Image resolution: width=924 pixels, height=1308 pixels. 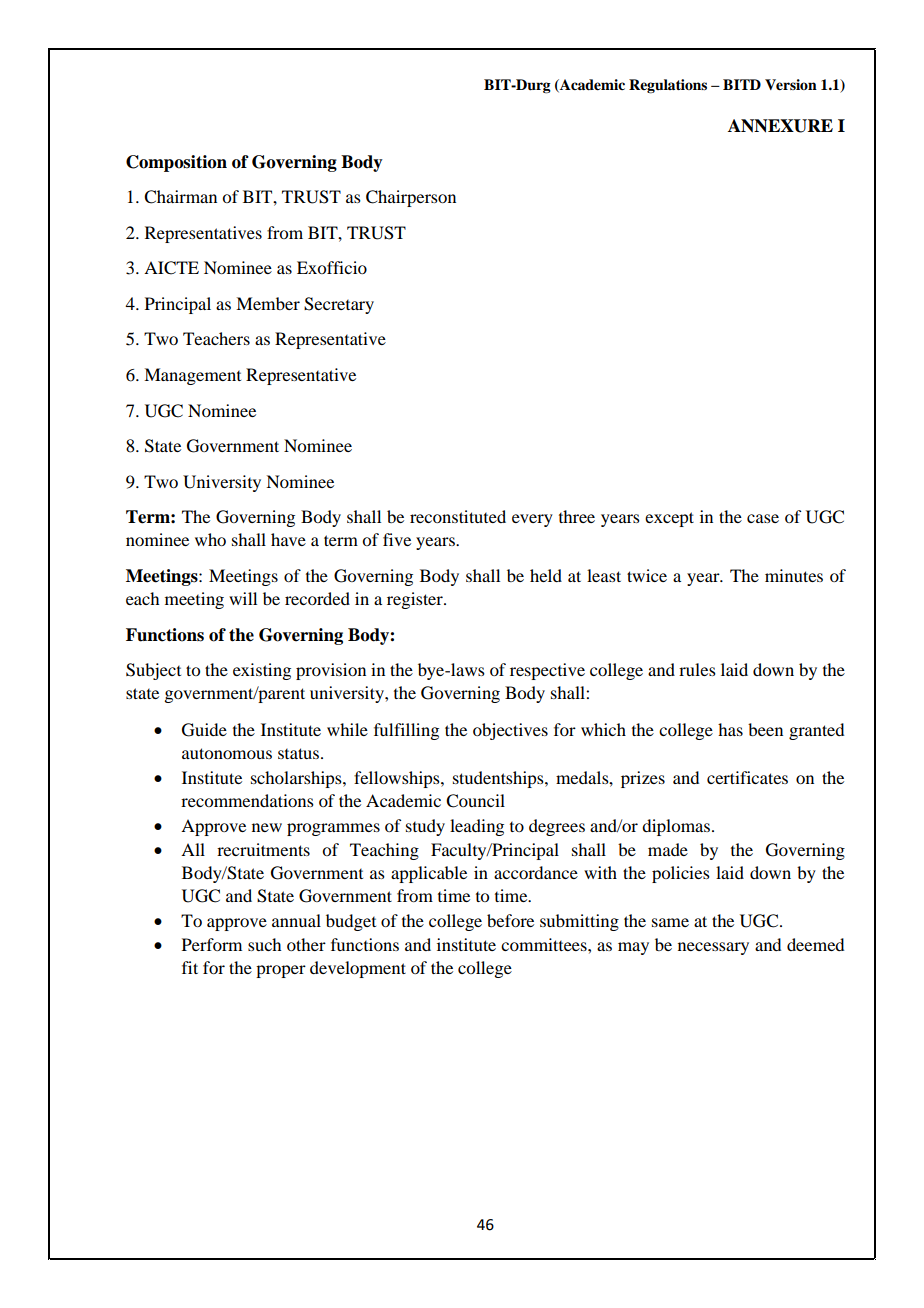 What do you see at coordinates (458, 516) in the screenshot?
I see `reconstituted` at bounding box center [458, 516].
